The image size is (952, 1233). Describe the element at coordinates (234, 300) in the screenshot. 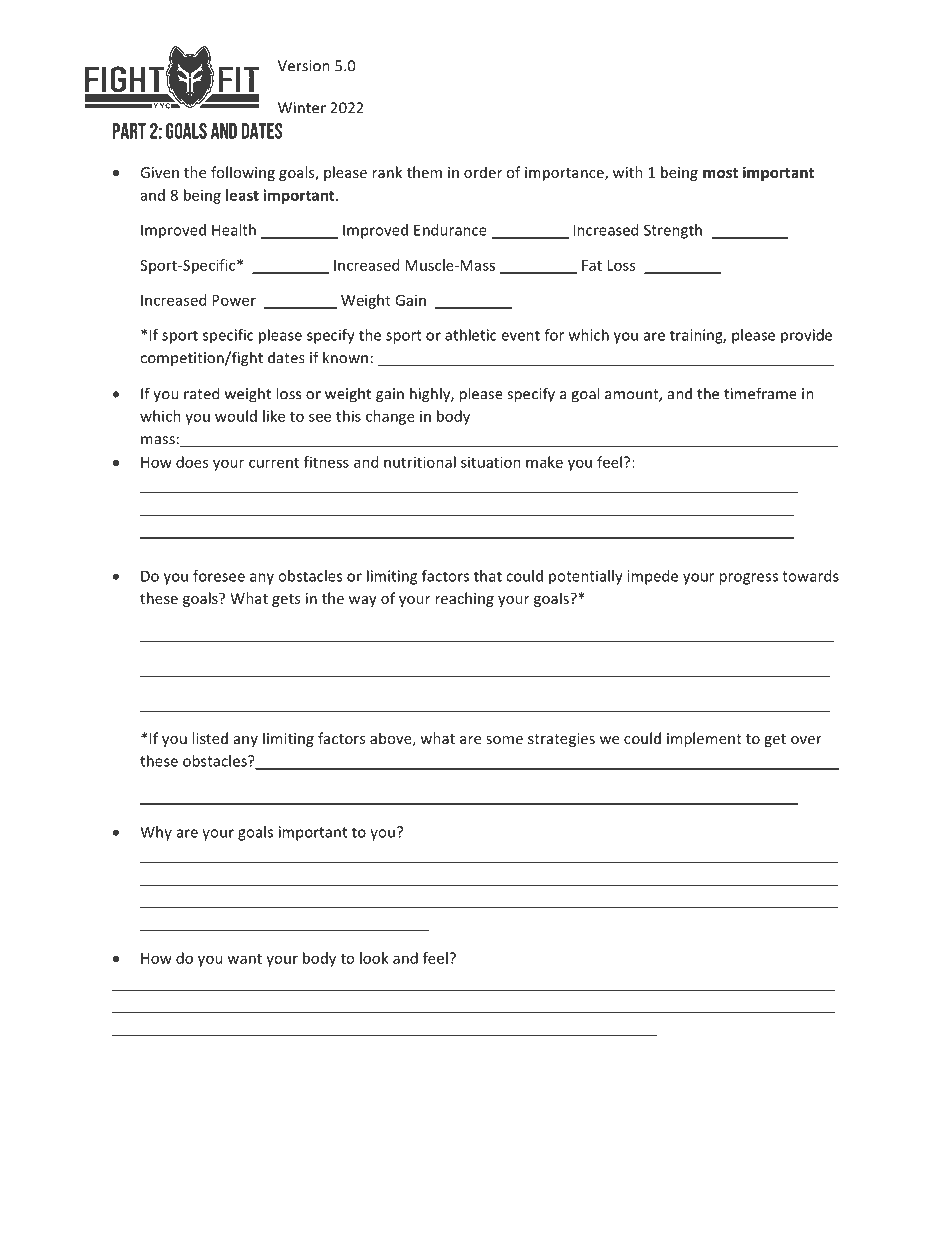

I see `Power` at that location.
